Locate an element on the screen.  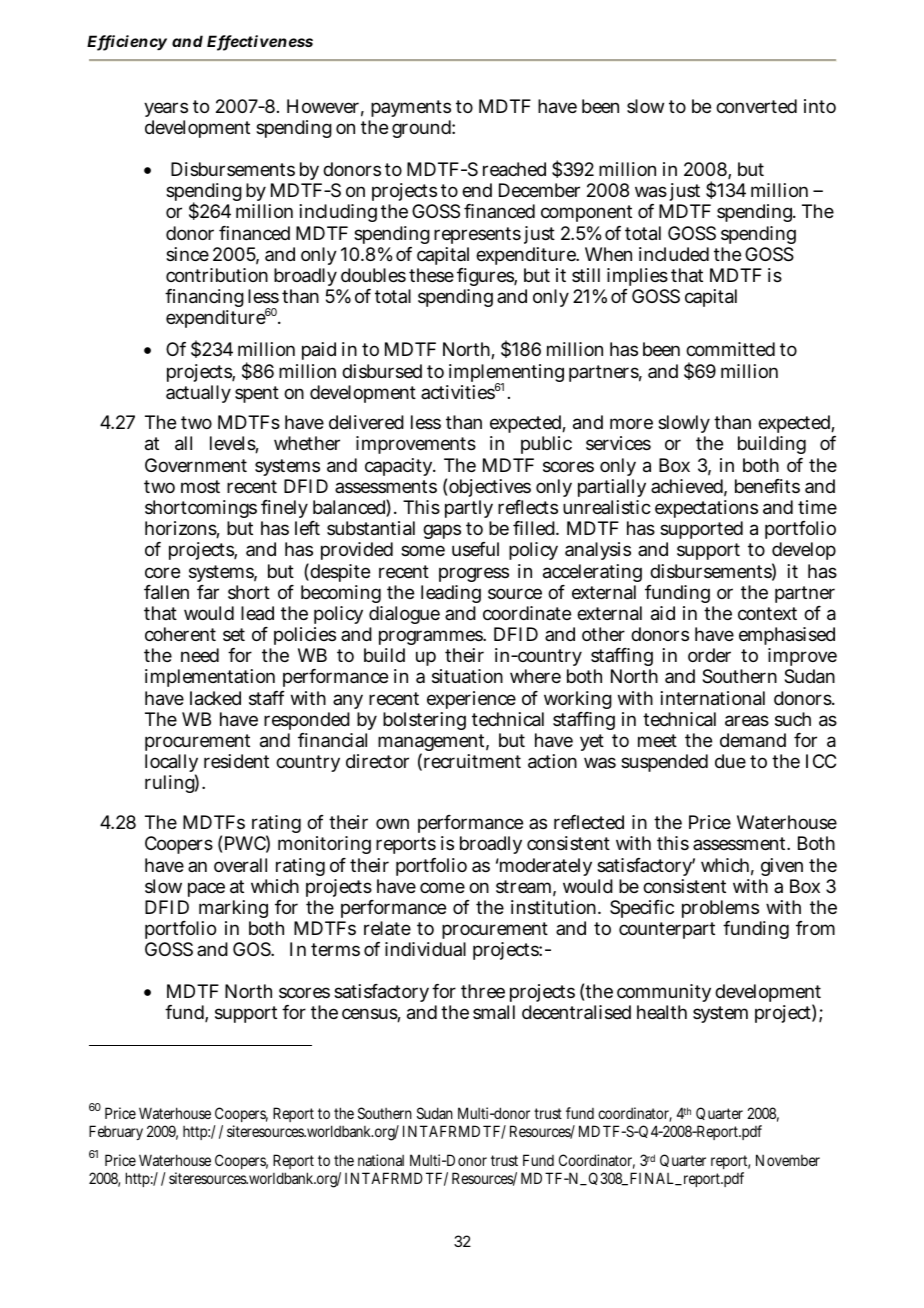
payments is located at coordinates (410, 110).
